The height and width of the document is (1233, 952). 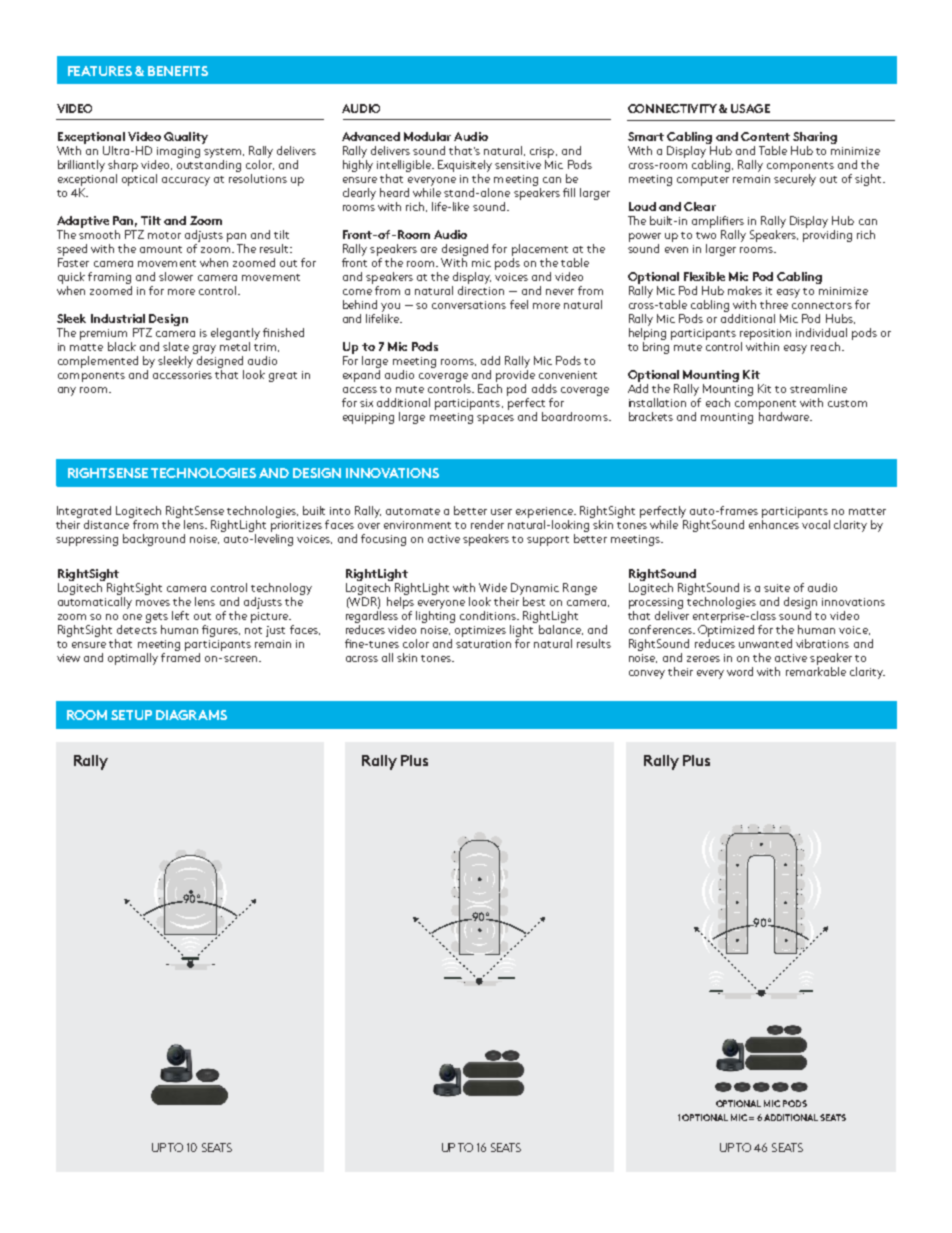 I want to click on Modular, so click(x=427, y=136).
